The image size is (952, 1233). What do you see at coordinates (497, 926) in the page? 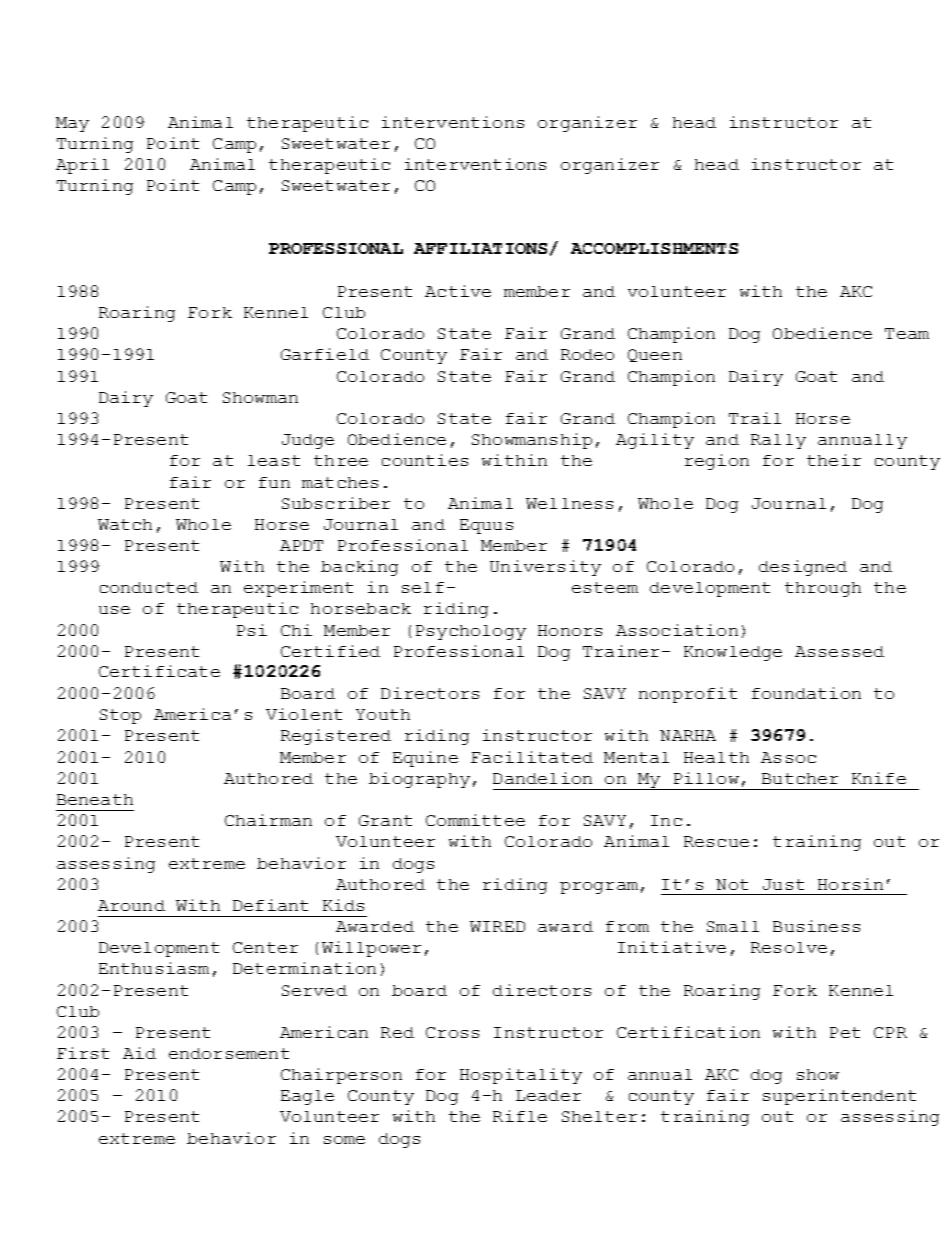
I see `WIRED` at bounding box center [497, 926].
